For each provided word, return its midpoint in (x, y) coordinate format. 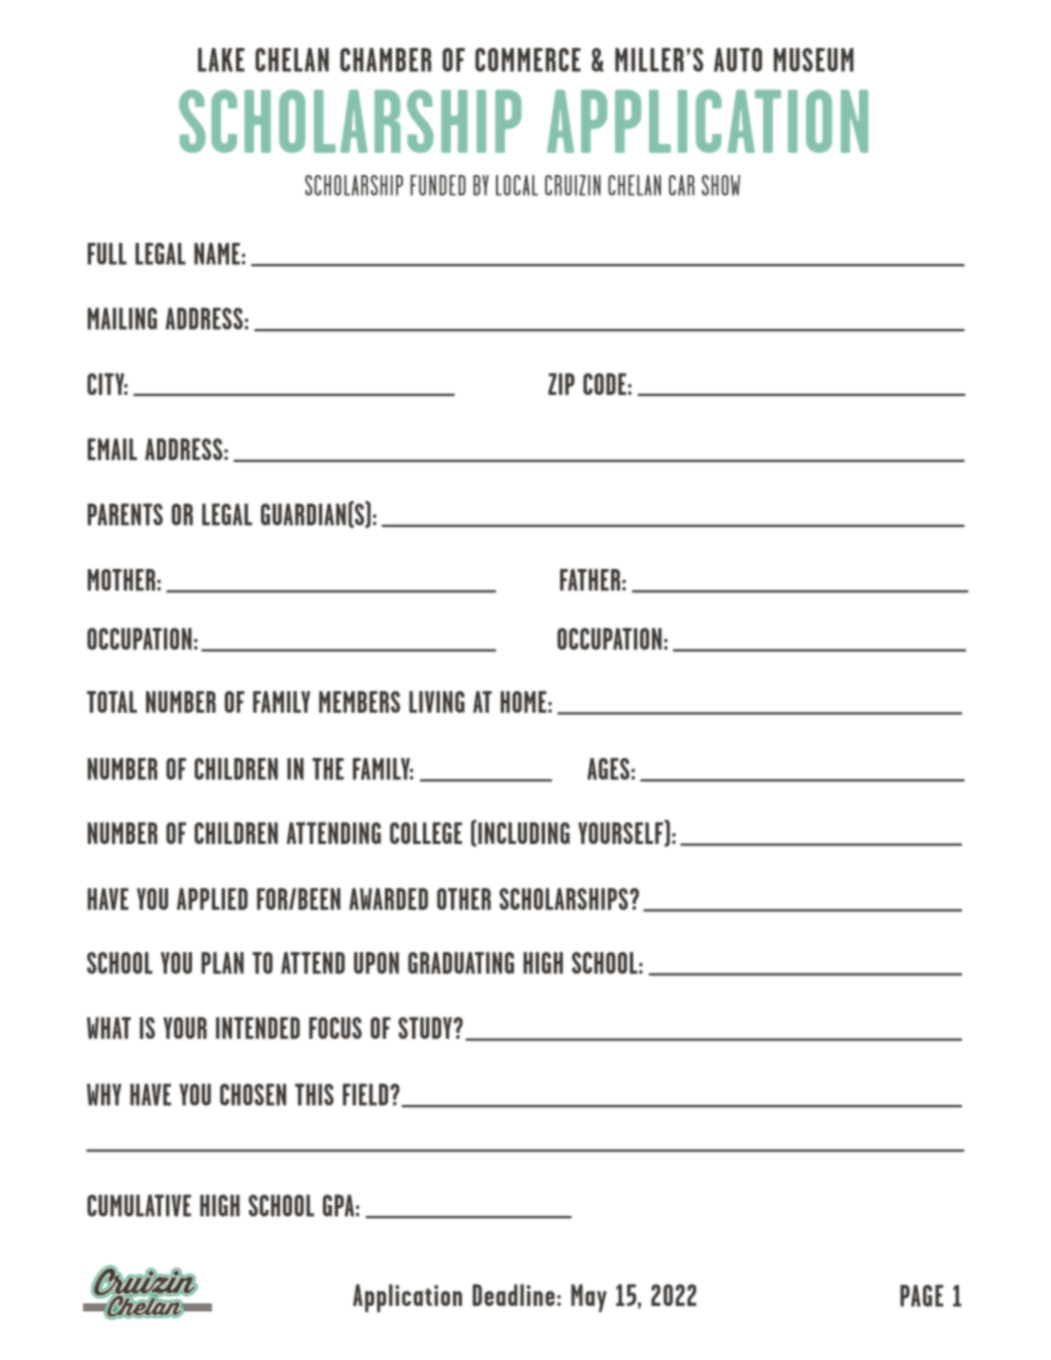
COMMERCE (528, 60)
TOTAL (112, 702)
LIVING (437, 702)
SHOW (721, 185)
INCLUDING (523, 832)
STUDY (425, 1028)
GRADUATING (461, 963)
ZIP (561, 384)
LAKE (221, 60)
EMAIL (112, 449)
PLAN (222, 963)
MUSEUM (814, 60)
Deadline (514, 1295)
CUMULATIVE (139, 1205)
